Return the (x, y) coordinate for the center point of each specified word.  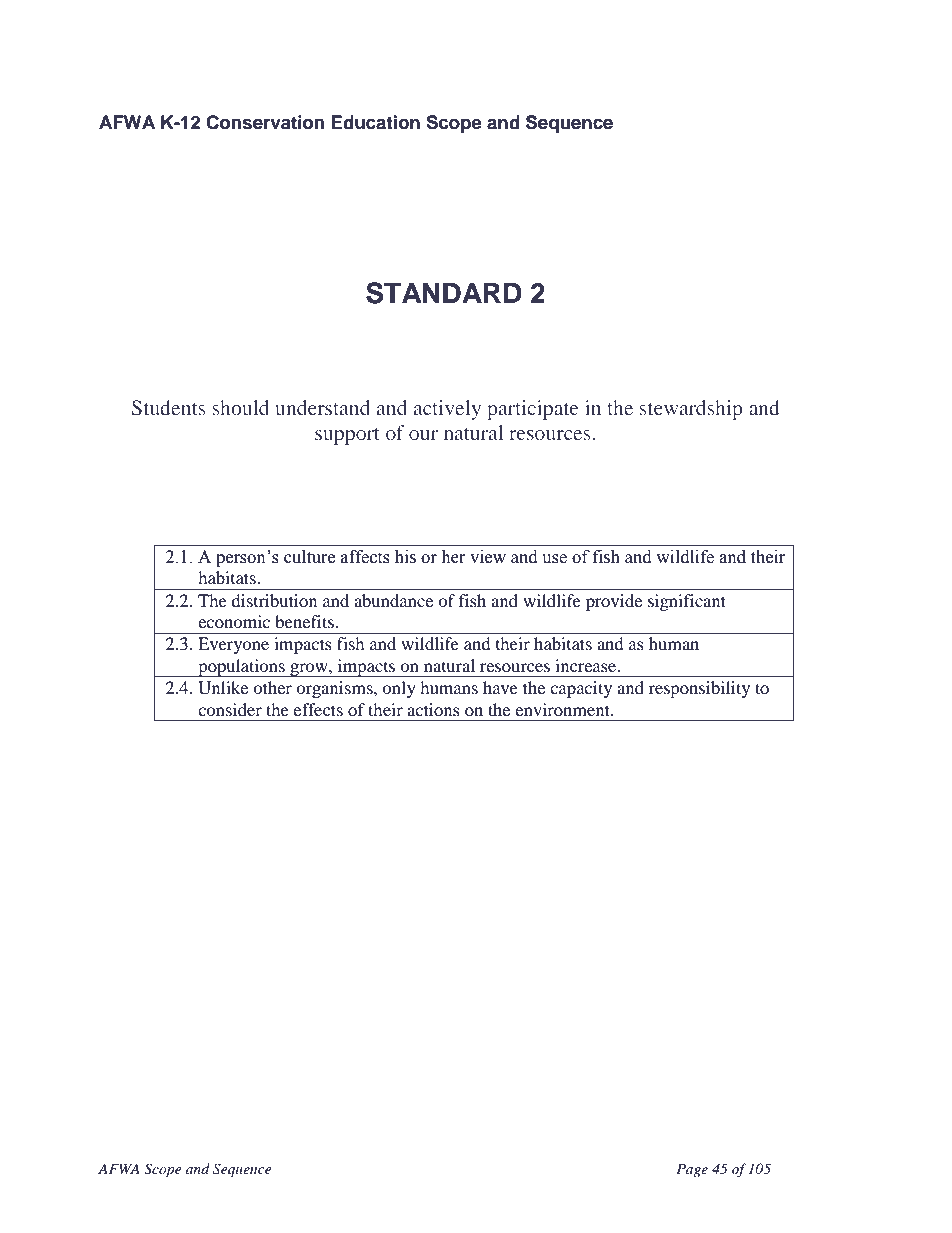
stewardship (691, 410)
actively (447, 410)
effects (318, 709)
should (240, 407)
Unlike (223, 688)
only (399, 689)
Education (375, 122)
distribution (274, 600)
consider (230, 709)
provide (614, 602)
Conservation (265, 122)
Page (692, 1170)
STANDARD (444, 293)
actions (433, 709)
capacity (581, 689)
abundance (393, 600)
